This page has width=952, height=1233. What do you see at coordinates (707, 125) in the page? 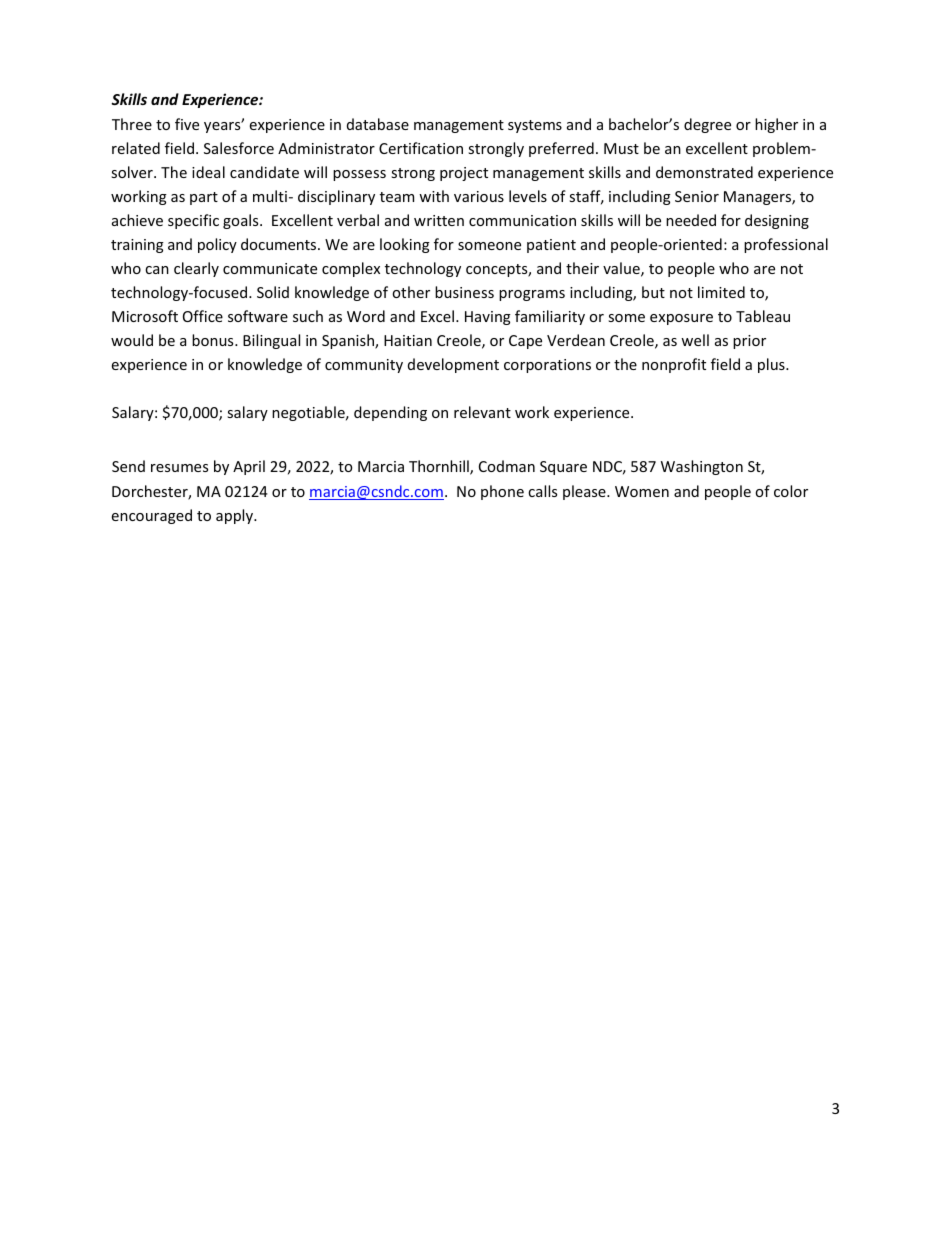
I see `degree` at bounding box center [707, 125].
